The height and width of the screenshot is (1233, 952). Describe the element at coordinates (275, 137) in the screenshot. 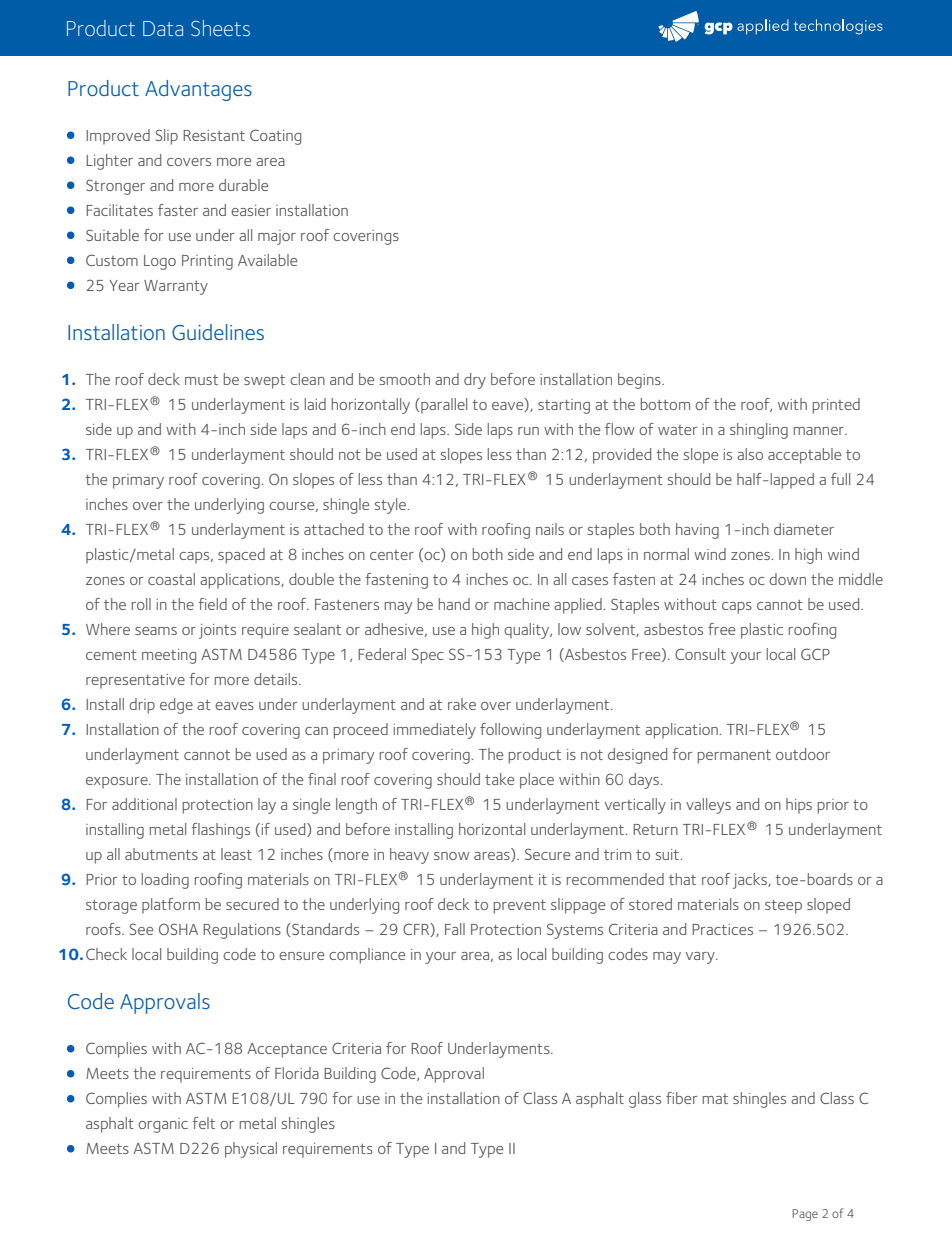

I see `Coating` at that location.
